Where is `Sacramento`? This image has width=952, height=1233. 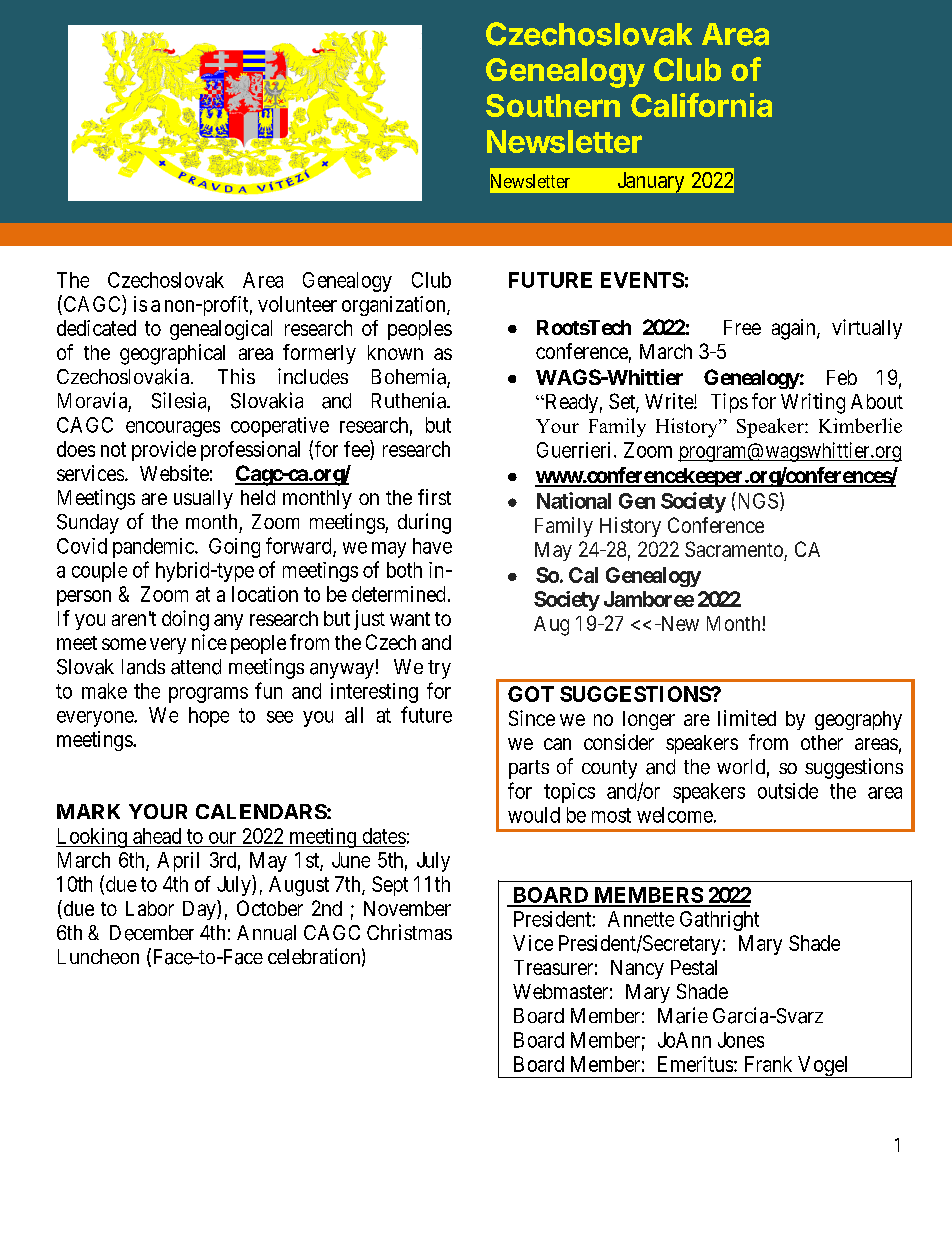 Sacramento is located at coordinates (734, 549).
